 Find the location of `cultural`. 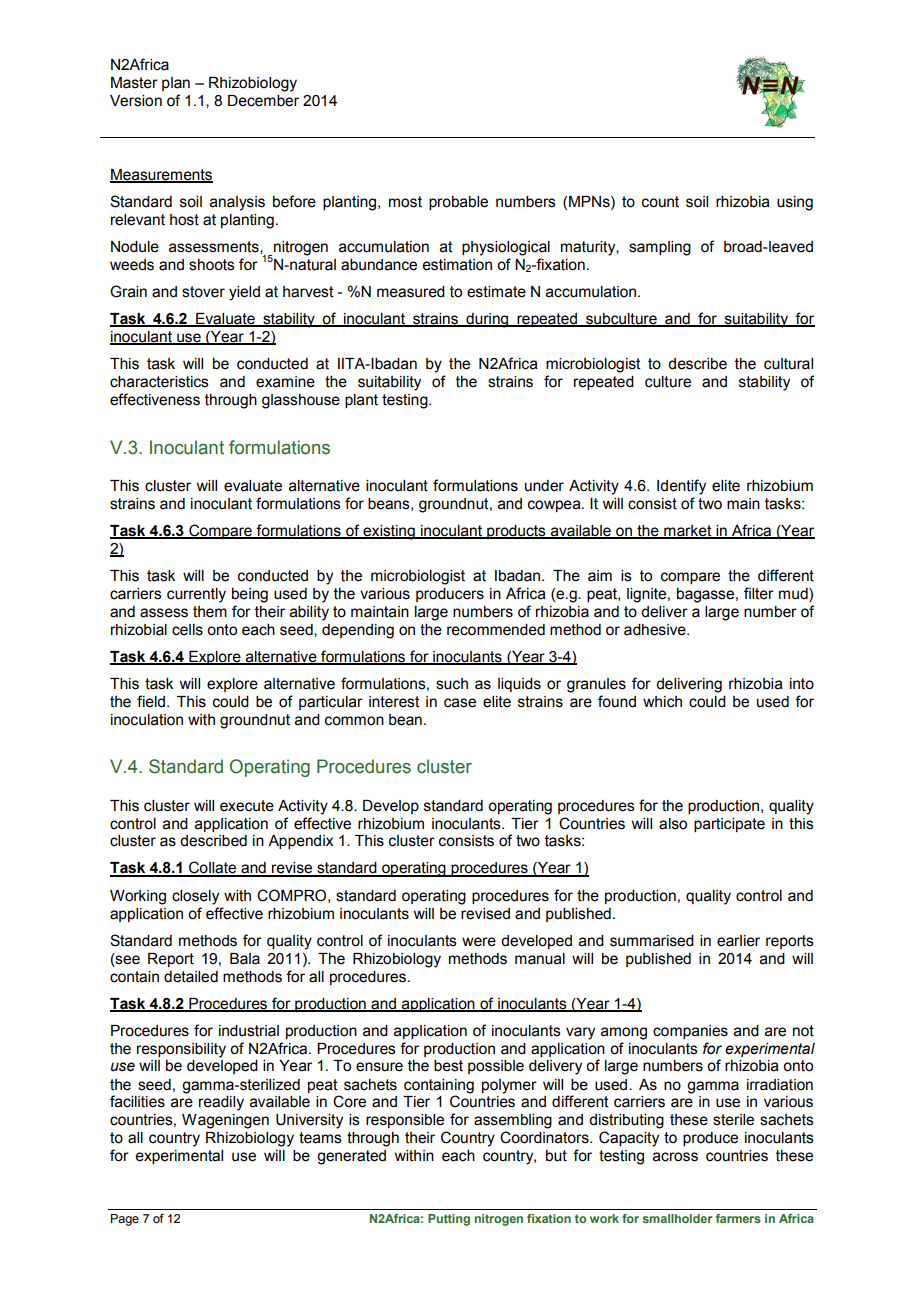

cultural is located at coordinates (788, 364).
